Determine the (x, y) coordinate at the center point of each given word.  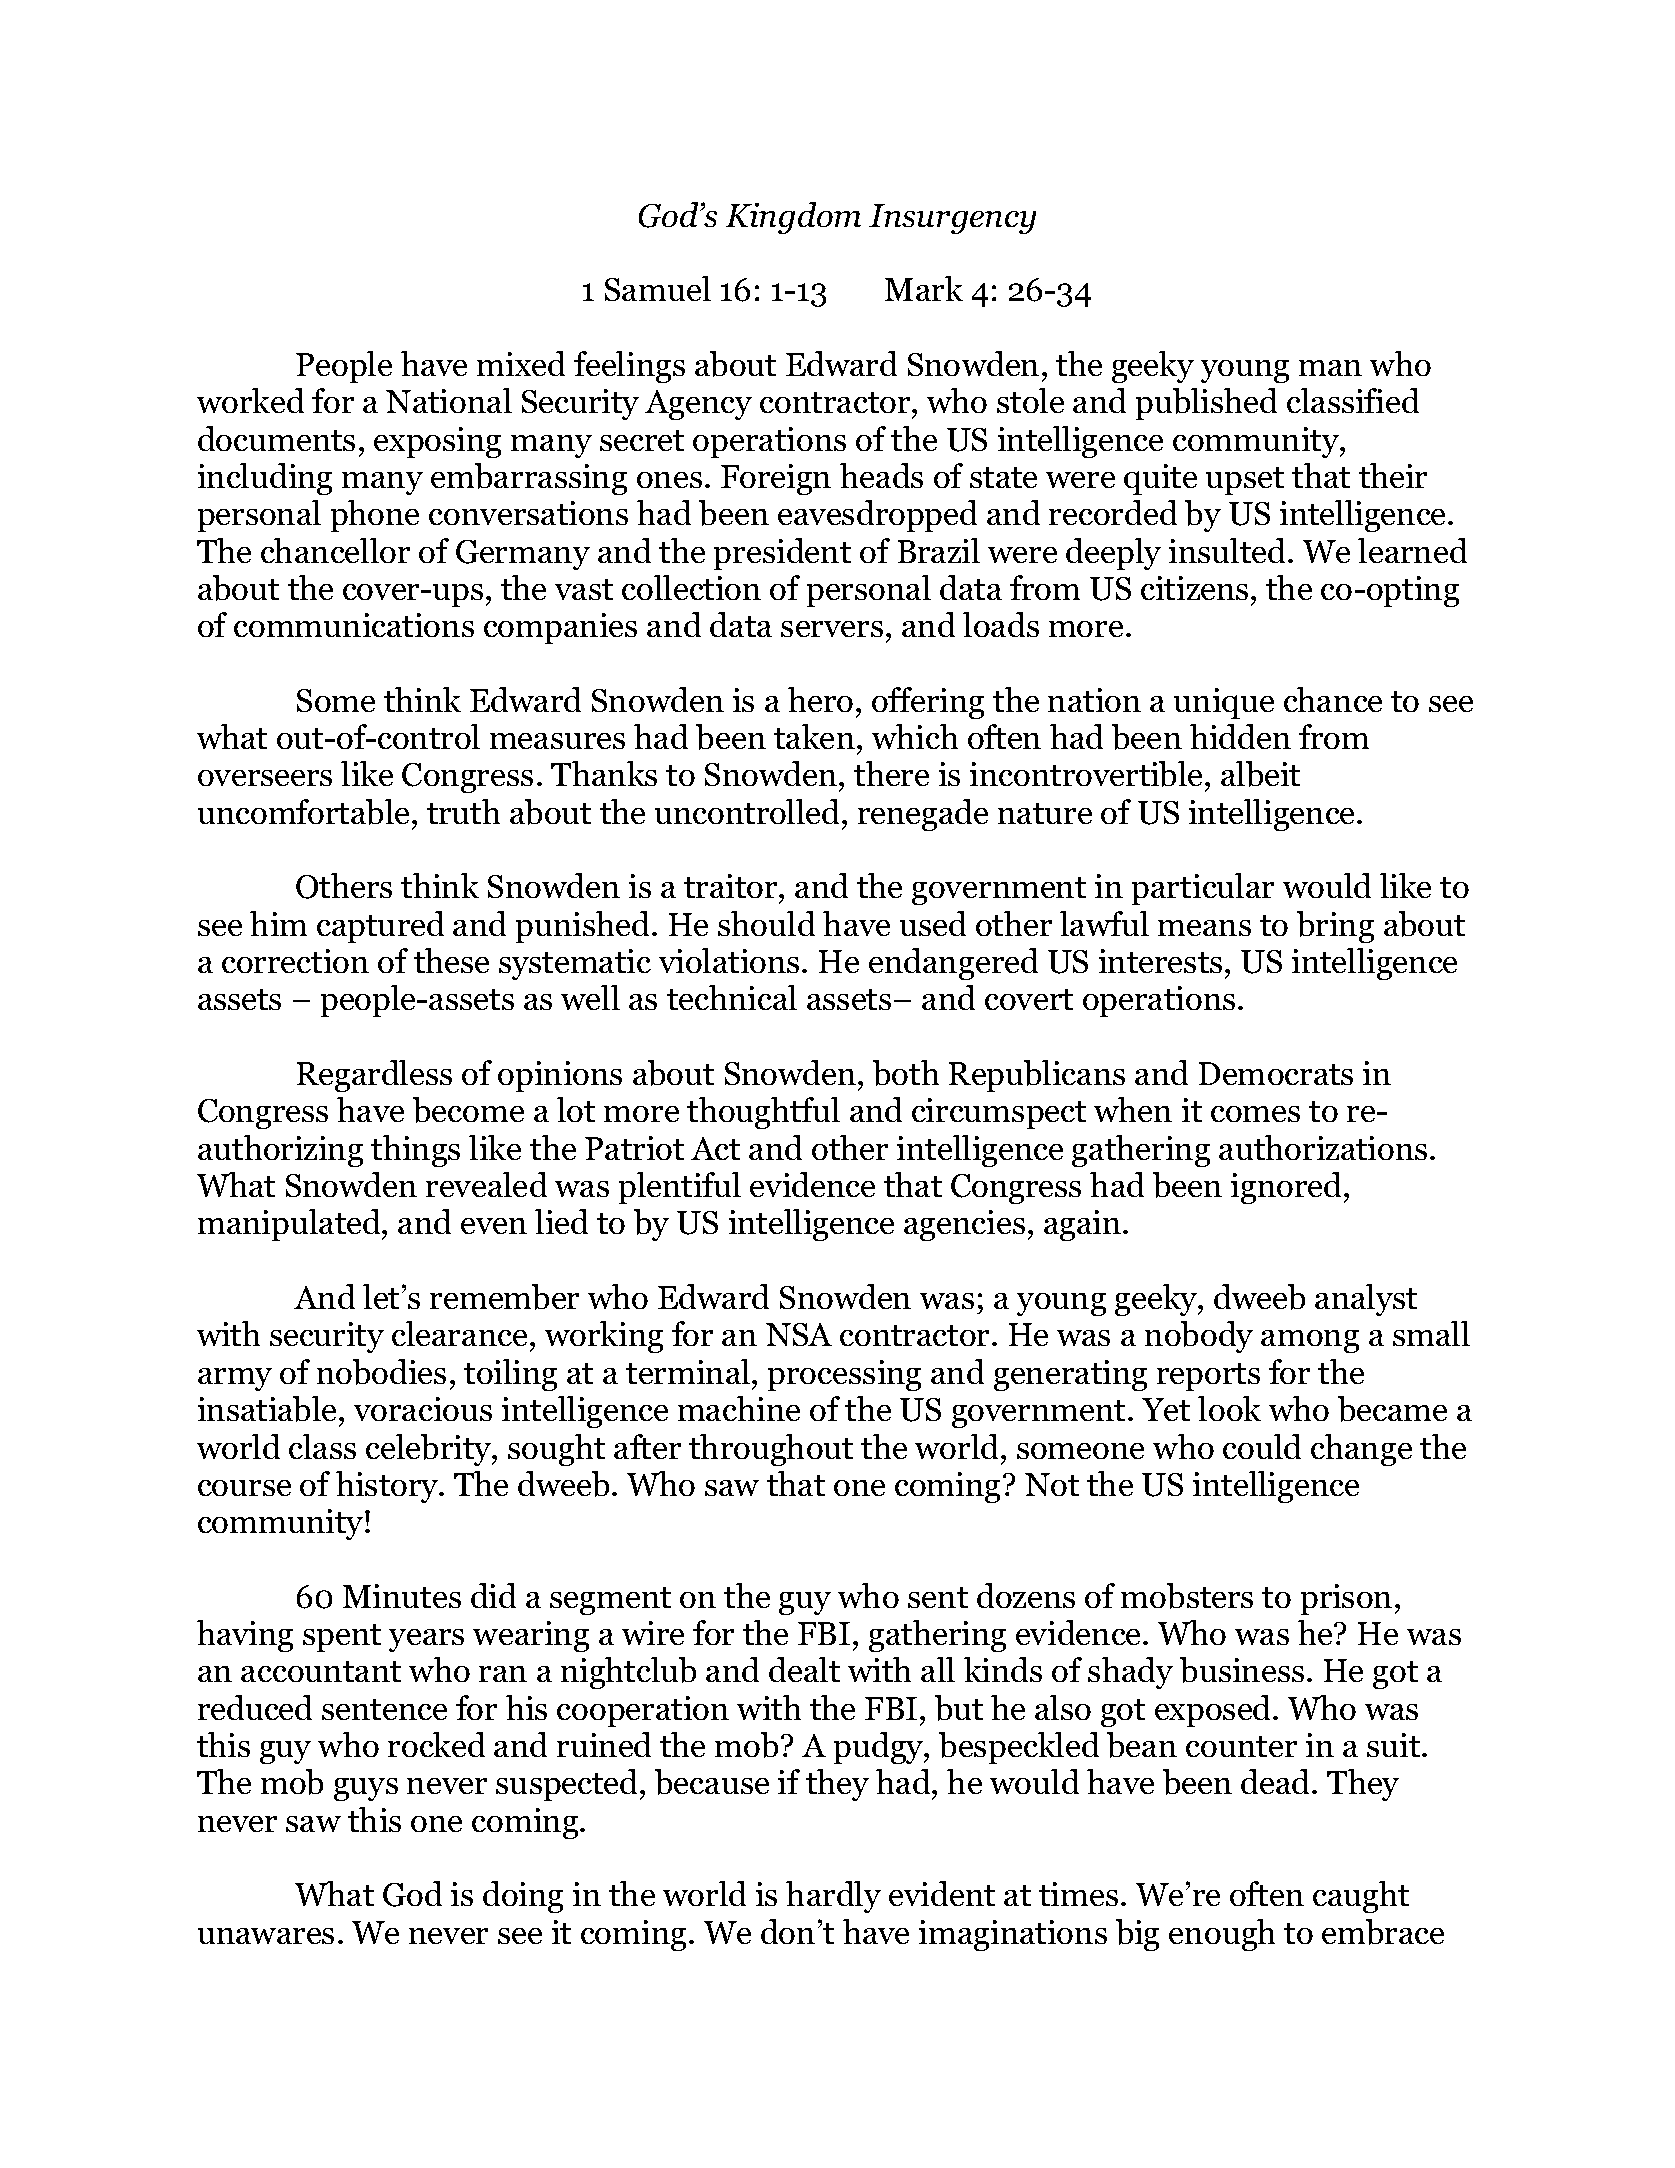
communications (354, 625)
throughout (771, 1450)
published (1206, 404)
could (1262, 1446)
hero (820, 699)
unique (1224, 703)
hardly (833, 1897)
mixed (521, 363)
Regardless (374, 1076)
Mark (924, 288)
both (906, 1073)
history (388, 1487)
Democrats (1276, 1073)
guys (366, 1789)
